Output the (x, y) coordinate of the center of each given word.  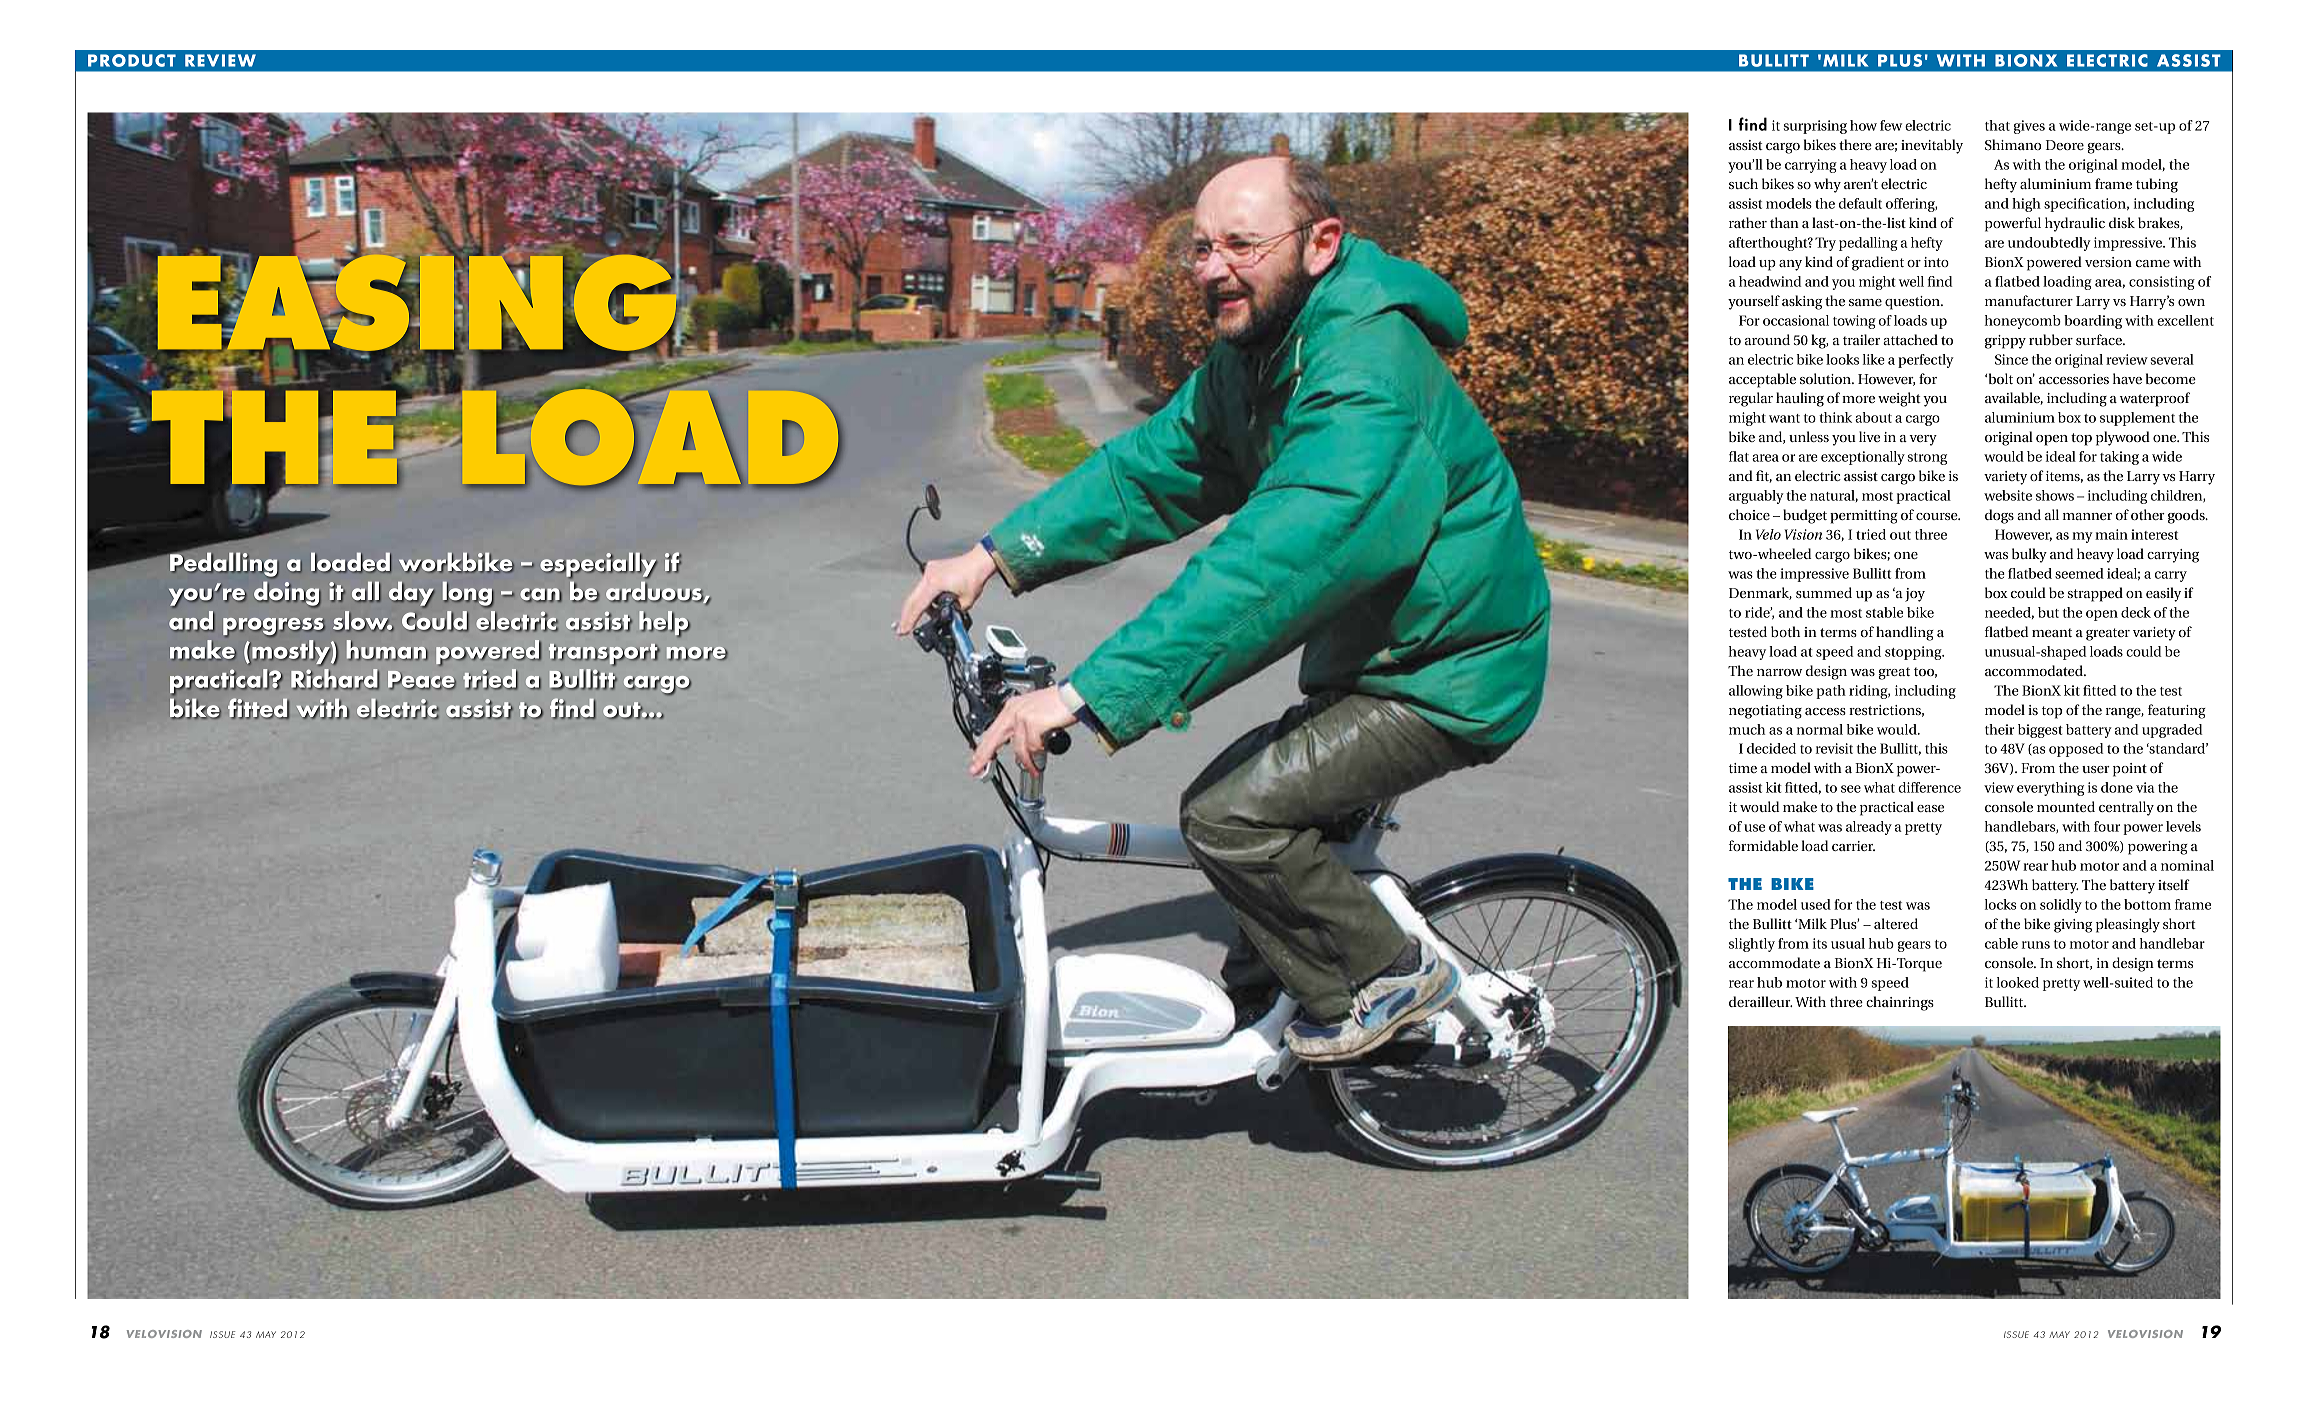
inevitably (1932, 146)
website (2008, 495)
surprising (1815, 127)
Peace (422, 680)
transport (604, 655)
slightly (1752, 945)
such (1743, 183)
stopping (1914, 653)
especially (598, 565)
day (412, 595)
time (1743, 768)
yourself (1754, 302)
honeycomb (2023, 322)
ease (1930, 808)
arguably (1756, 497)
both (1785, 631)
